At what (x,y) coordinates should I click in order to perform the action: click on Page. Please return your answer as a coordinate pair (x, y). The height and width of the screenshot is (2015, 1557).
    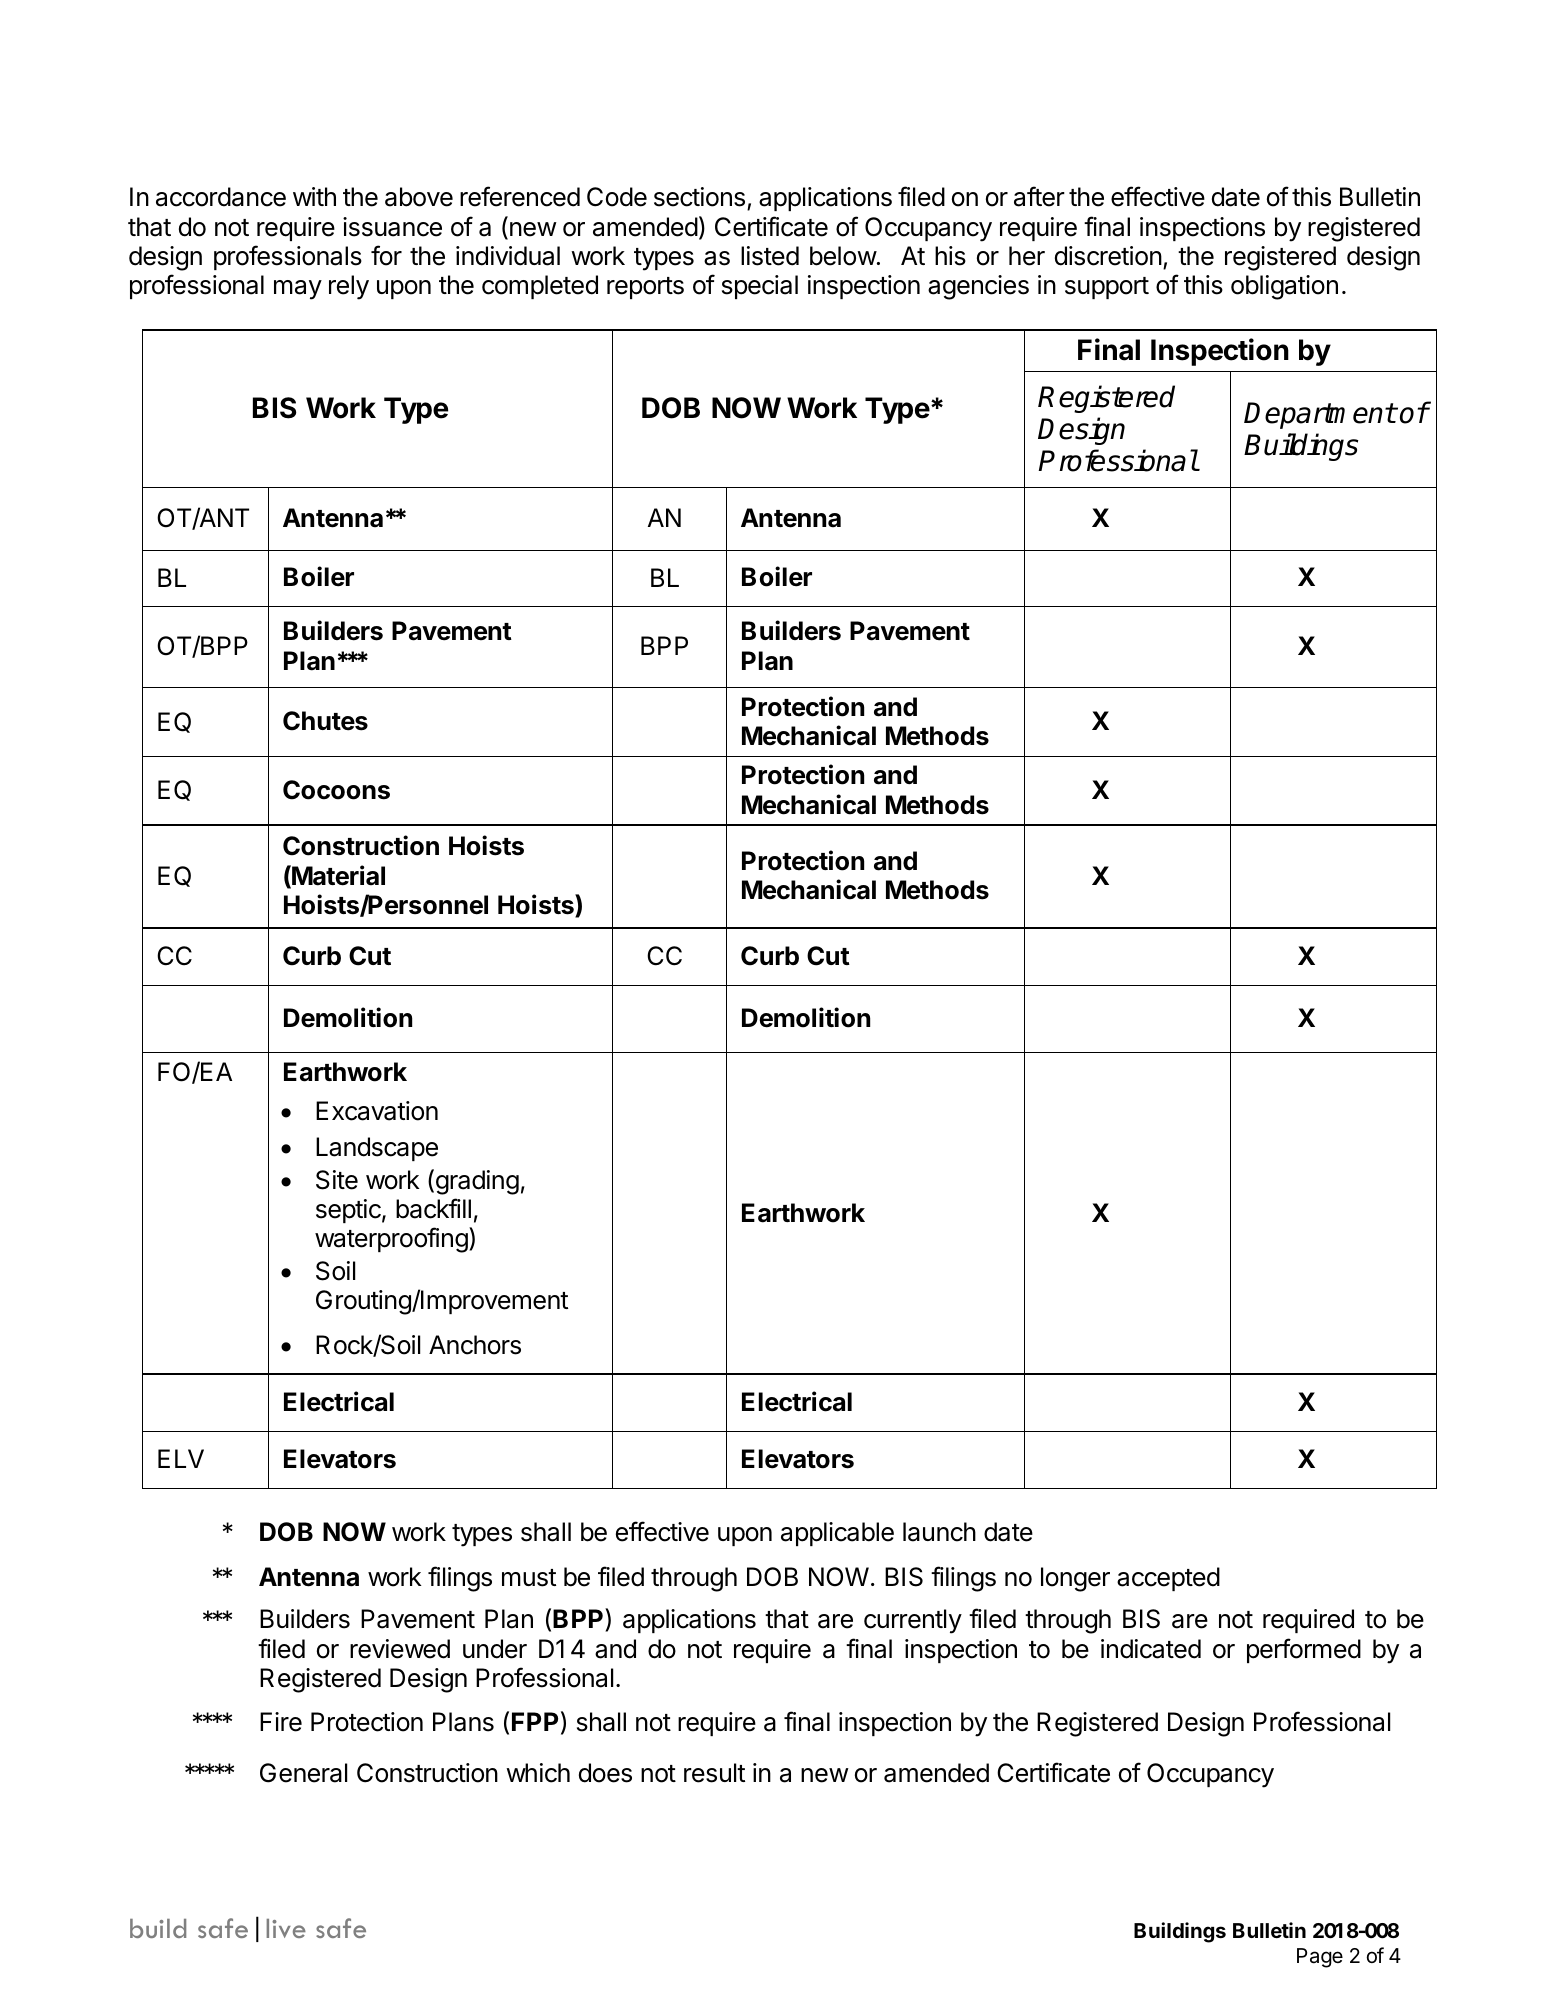
    Looking at the image, I should click on (1320, 1958).
